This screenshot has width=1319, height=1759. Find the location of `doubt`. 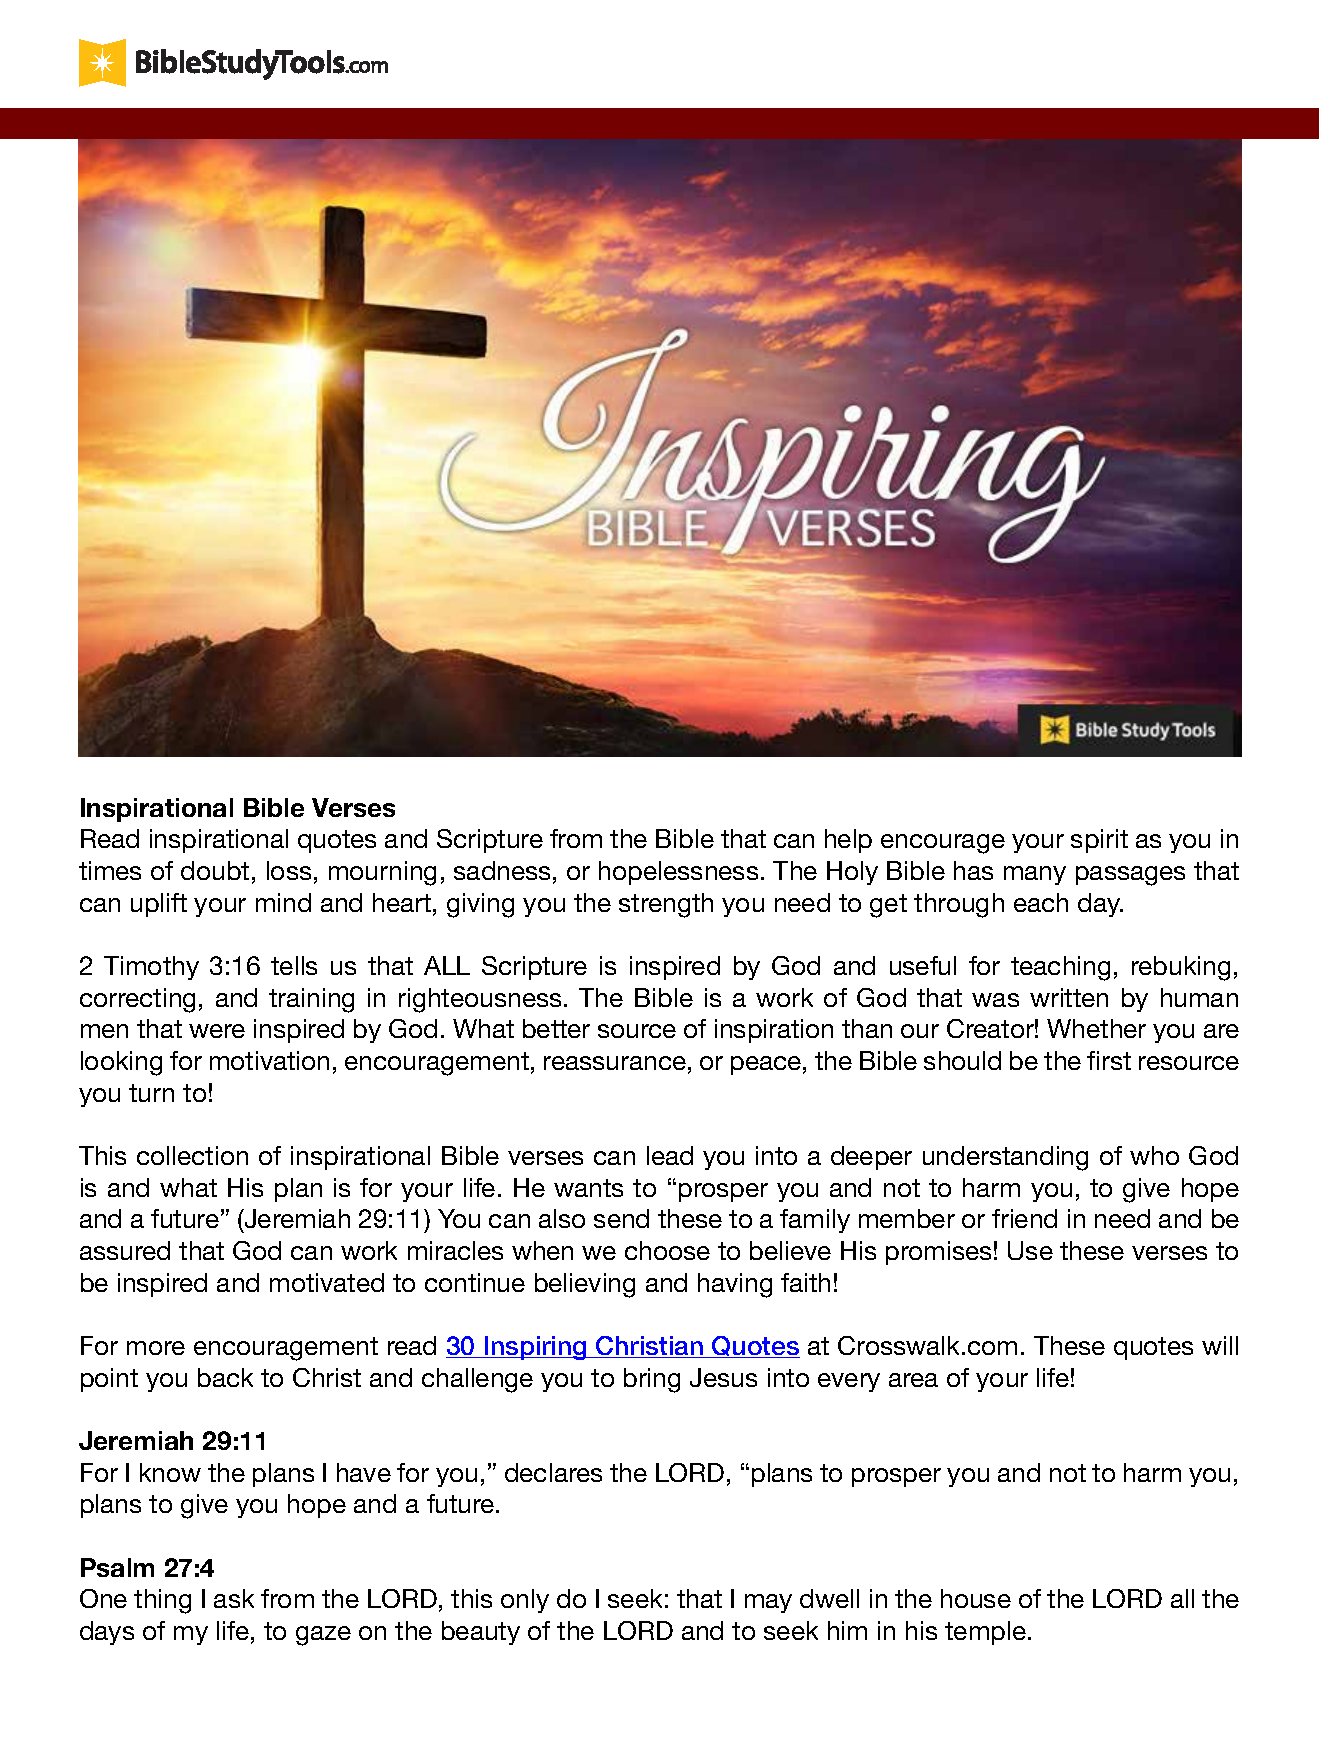

doubt is located at coordinates (215, 870).
